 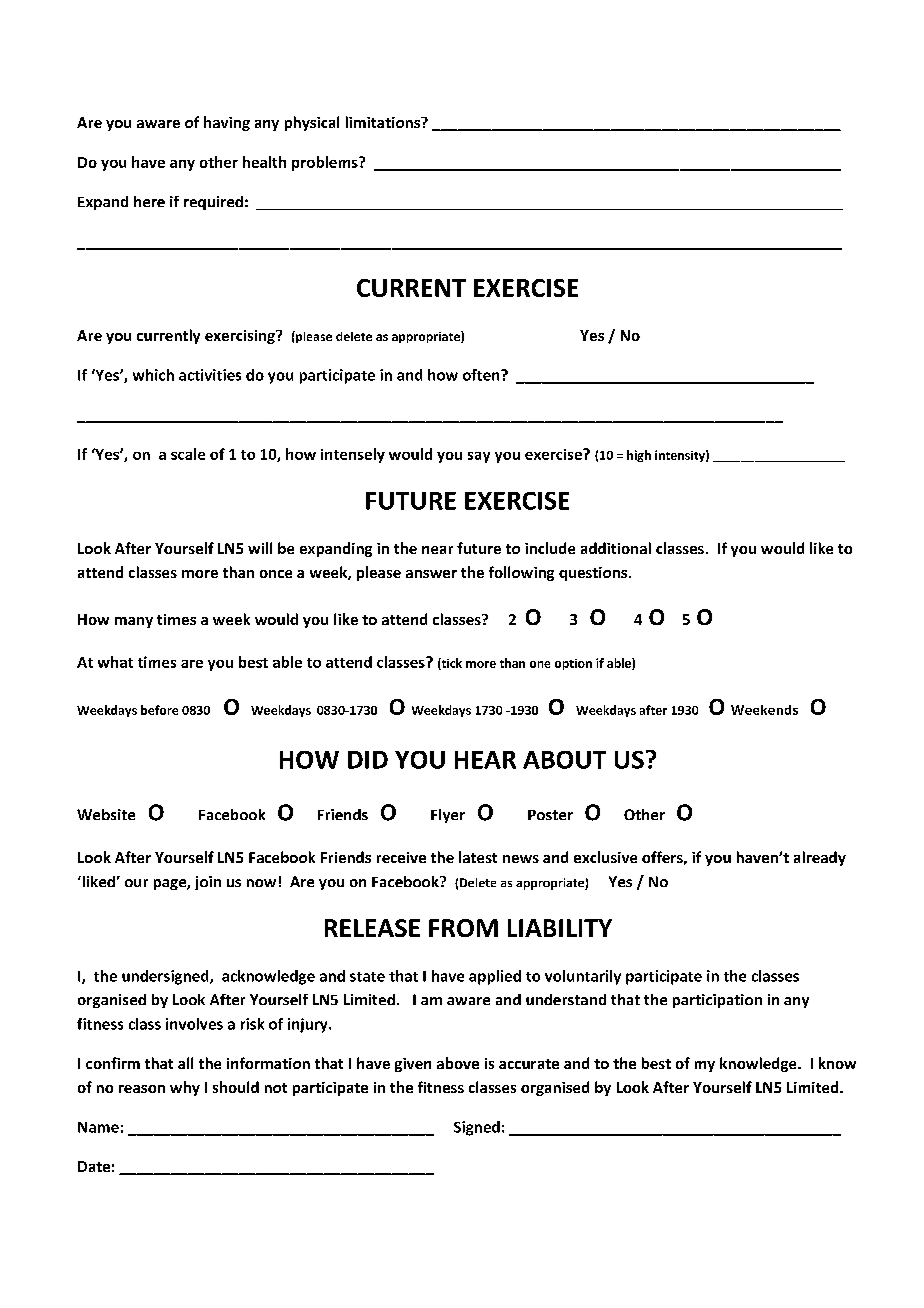 I want to click on why, so click(x=185, y=1088).
